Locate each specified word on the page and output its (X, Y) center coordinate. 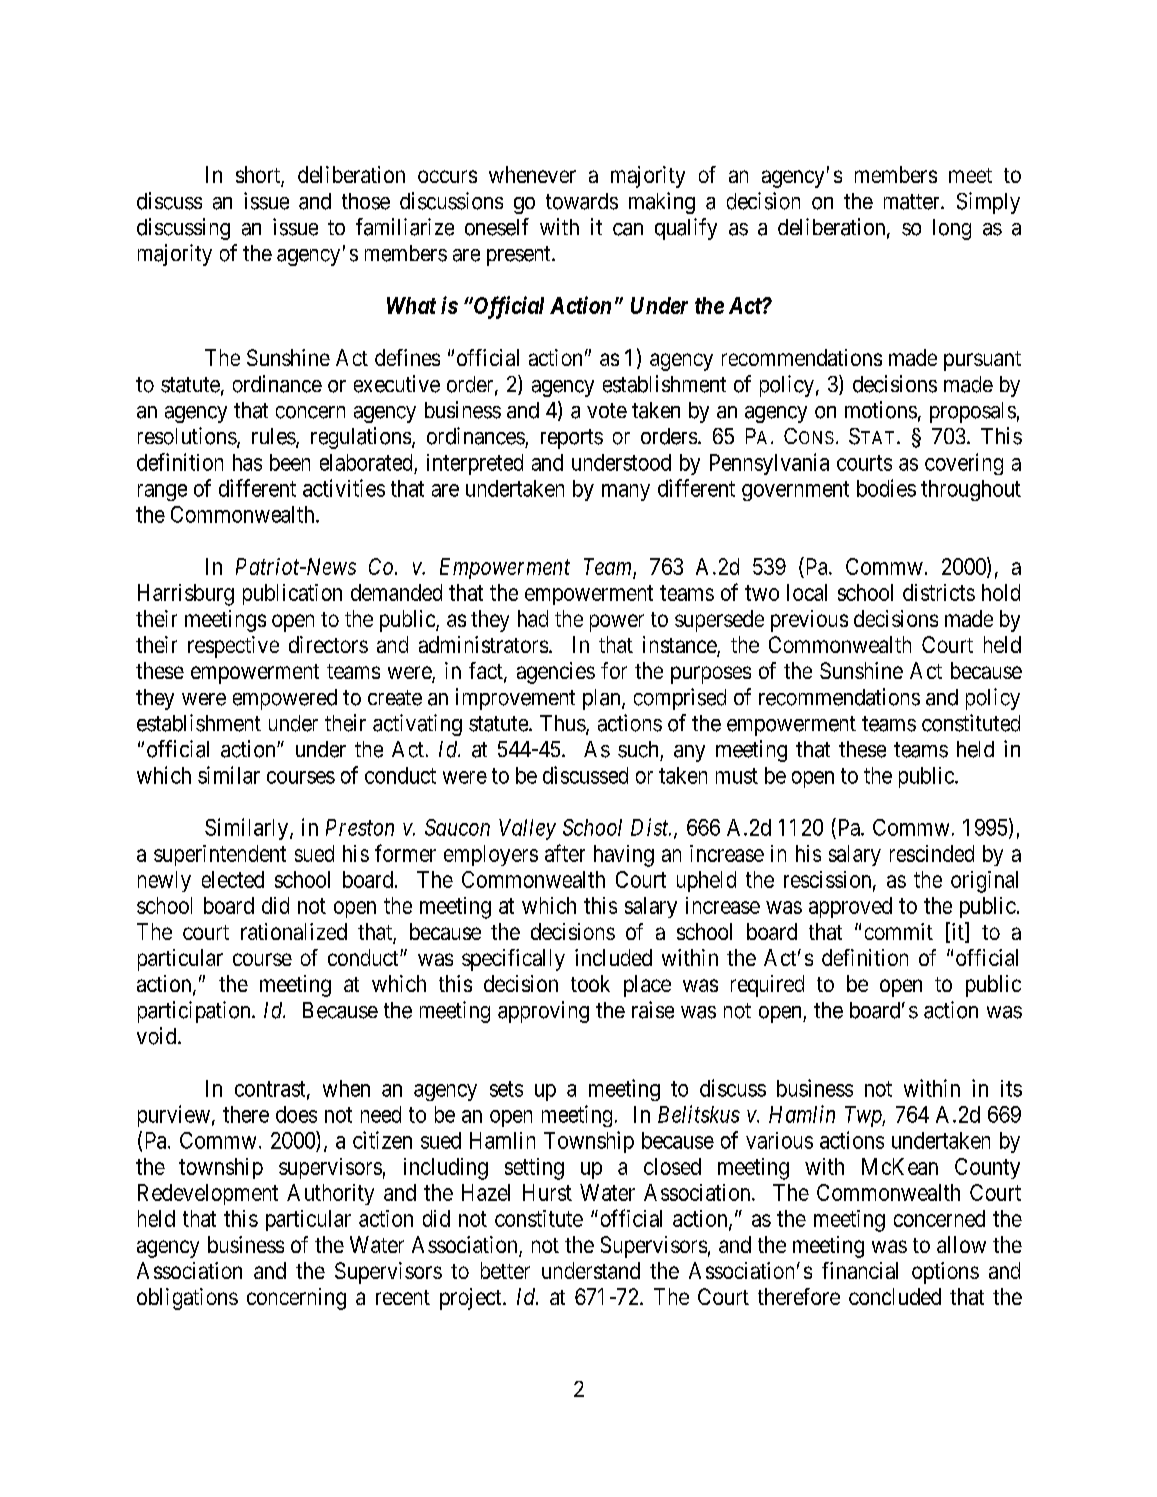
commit (899, 931)
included (613, 957)
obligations (187, 1299)
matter (913, 202)
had (533, 618)
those (366, 201)
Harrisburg (186, 595)
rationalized (294, 931)
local (807, 592)
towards (582, 201)
